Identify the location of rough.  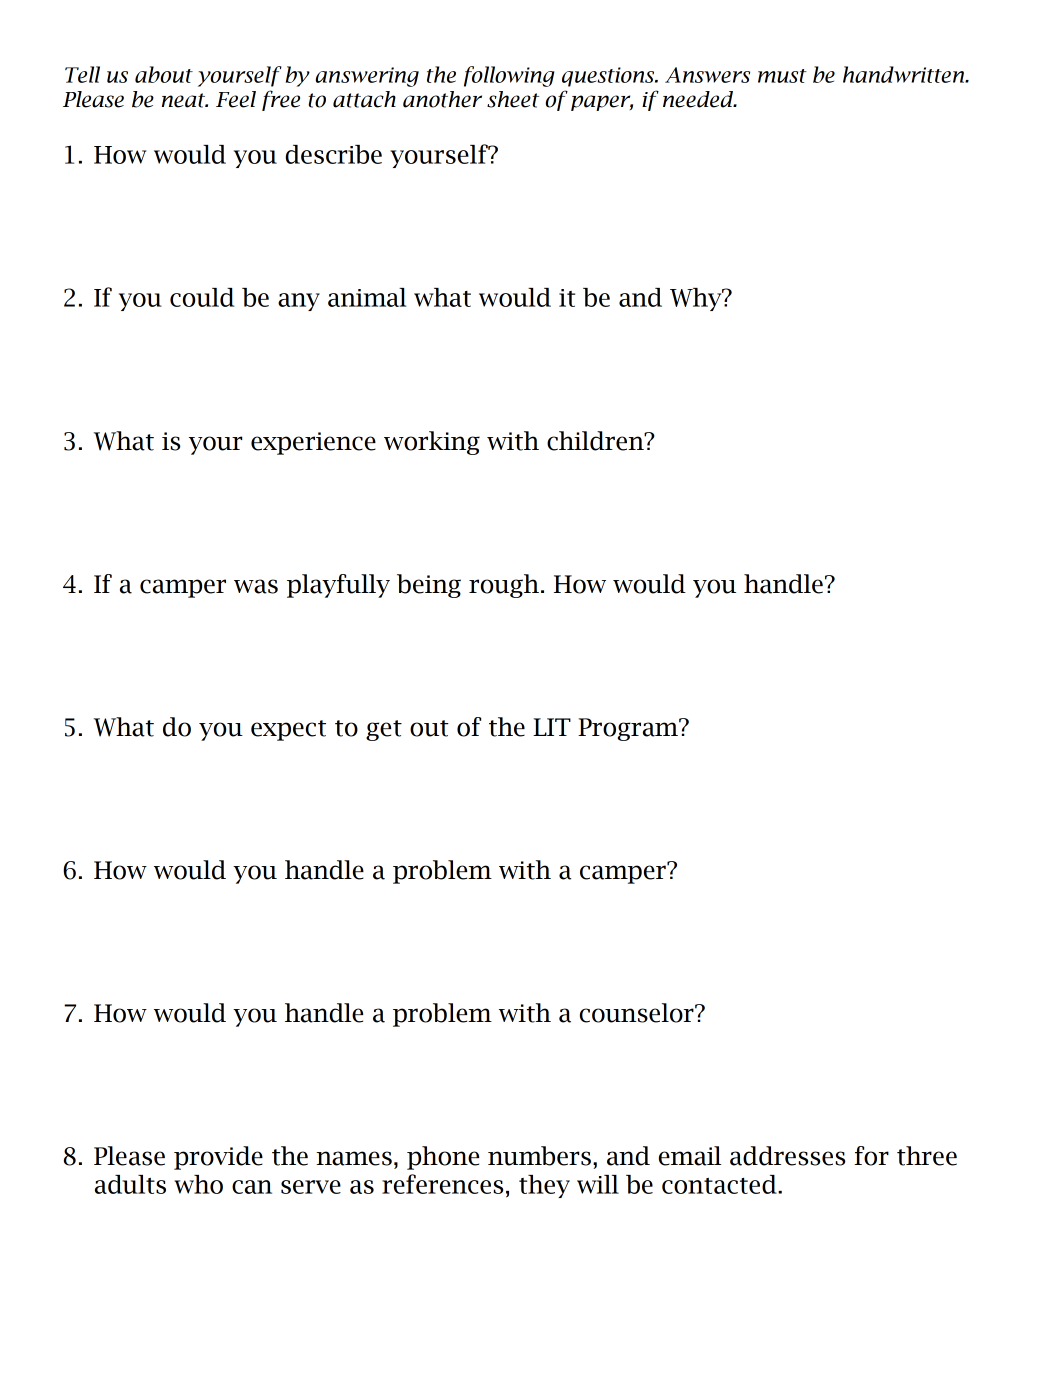
(504, 586).
